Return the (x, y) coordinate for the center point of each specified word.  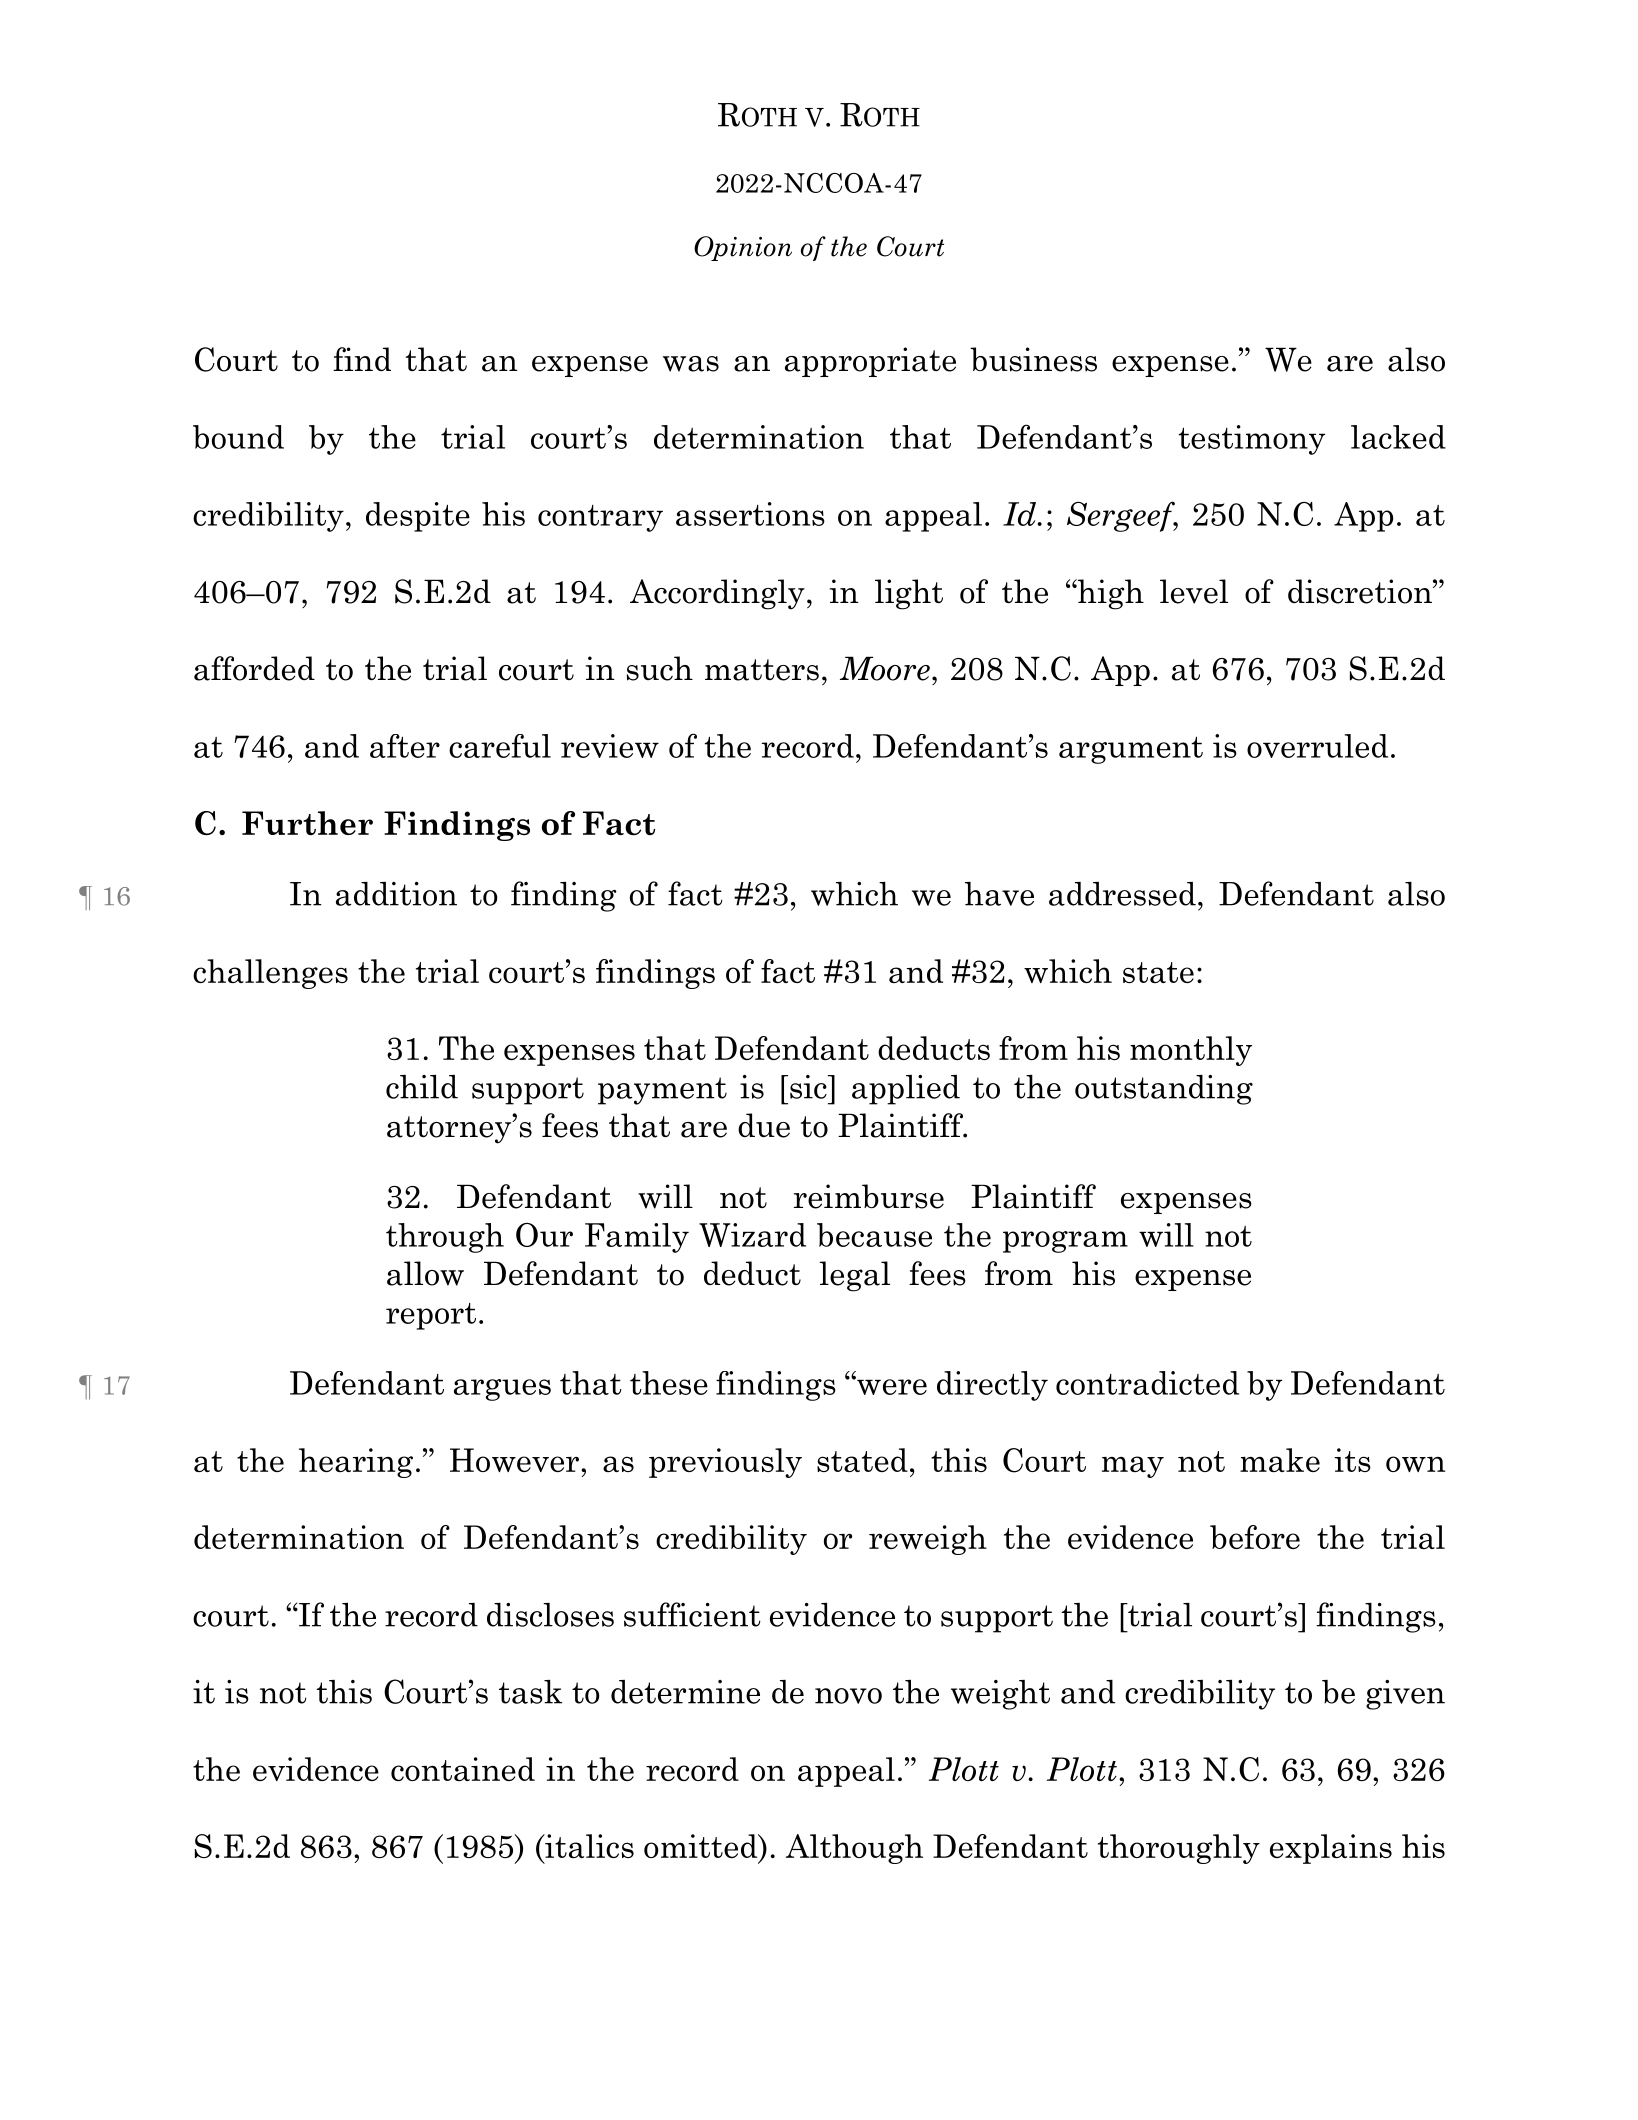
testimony (1252, 440)
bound (238, 437)
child (422, 1087)
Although (854, 1849)
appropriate (870, 362)
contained (463, 1769)
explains (1331, 1849)
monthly (1191, 1051)
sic (809, 1087)
